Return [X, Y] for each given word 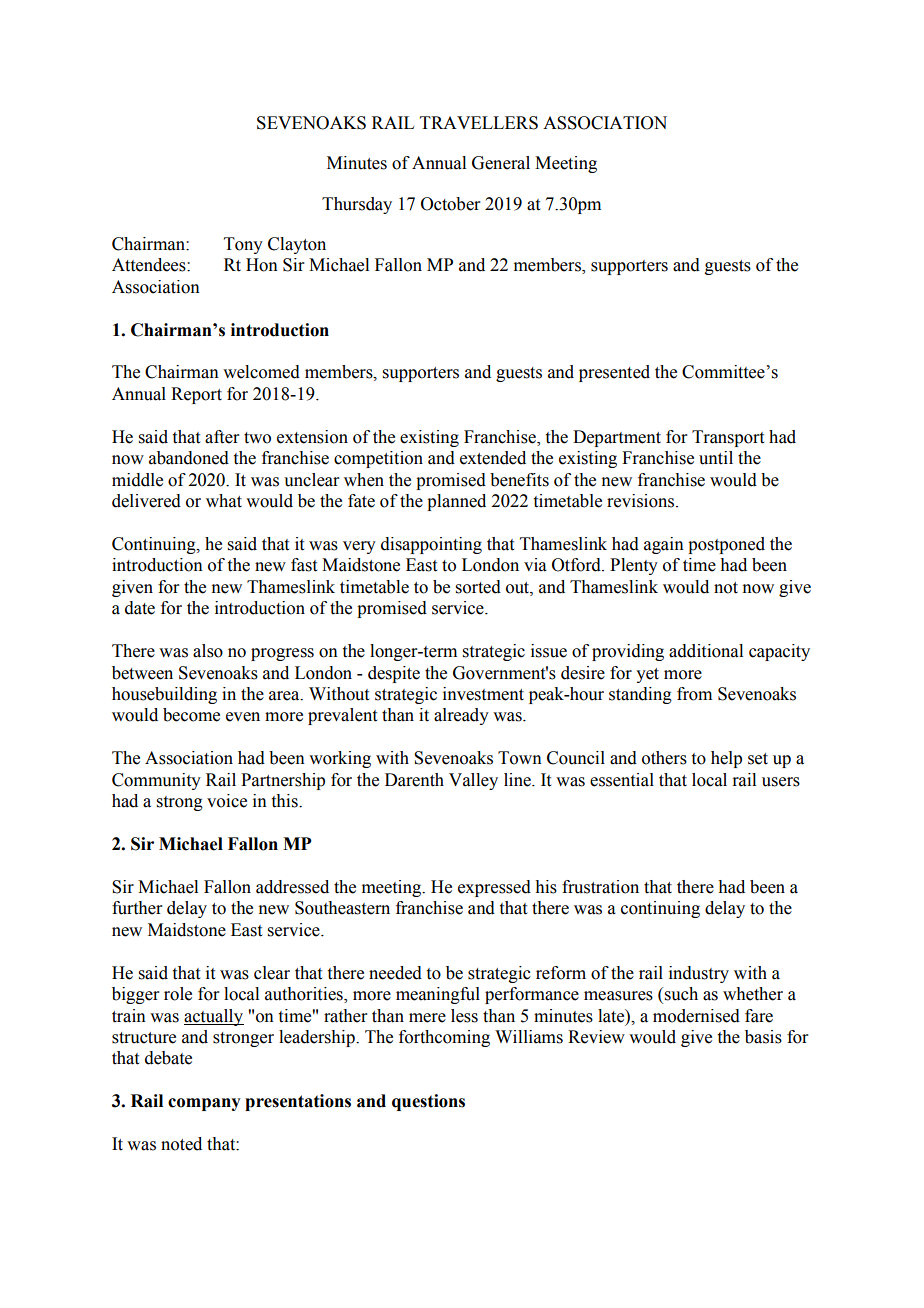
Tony [243, 245]
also [208, 651]
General [501, 163]
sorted [478, 587]
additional [706, 651]
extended [493, 458]
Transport [728, 438]
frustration [600, 887]
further [137, 908]
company [204, 1104]
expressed [494, 888]
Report [196, 395]
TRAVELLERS [479, 123]
